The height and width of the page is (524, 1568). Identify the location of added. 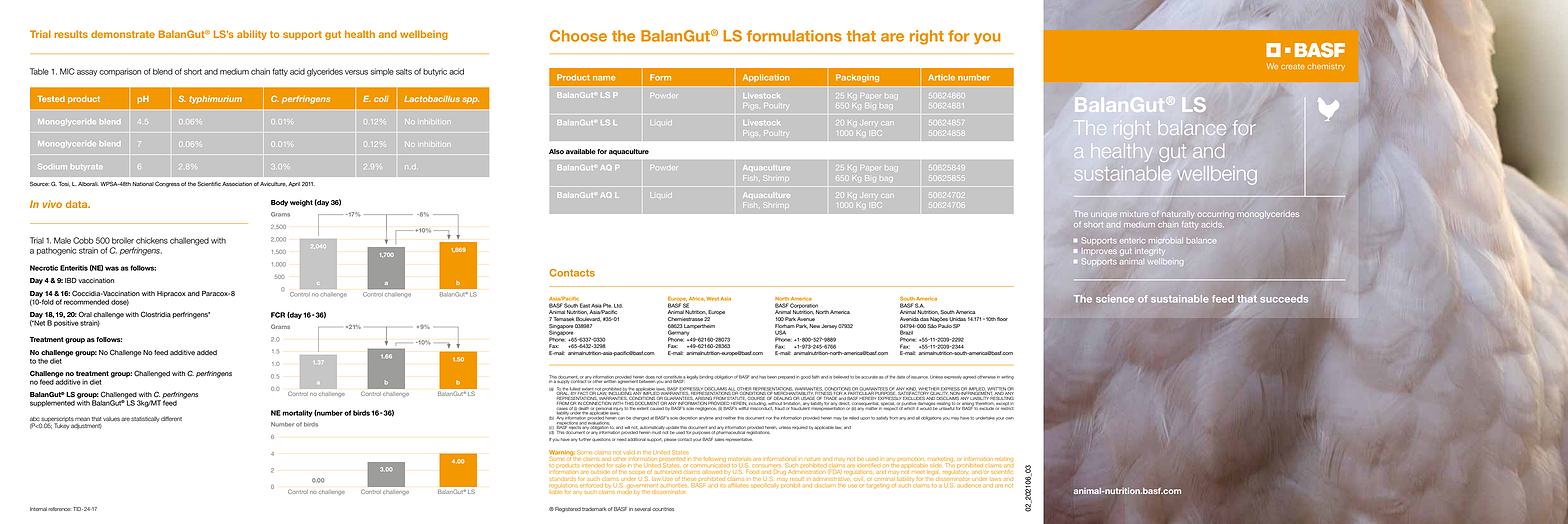
(207, 352).
